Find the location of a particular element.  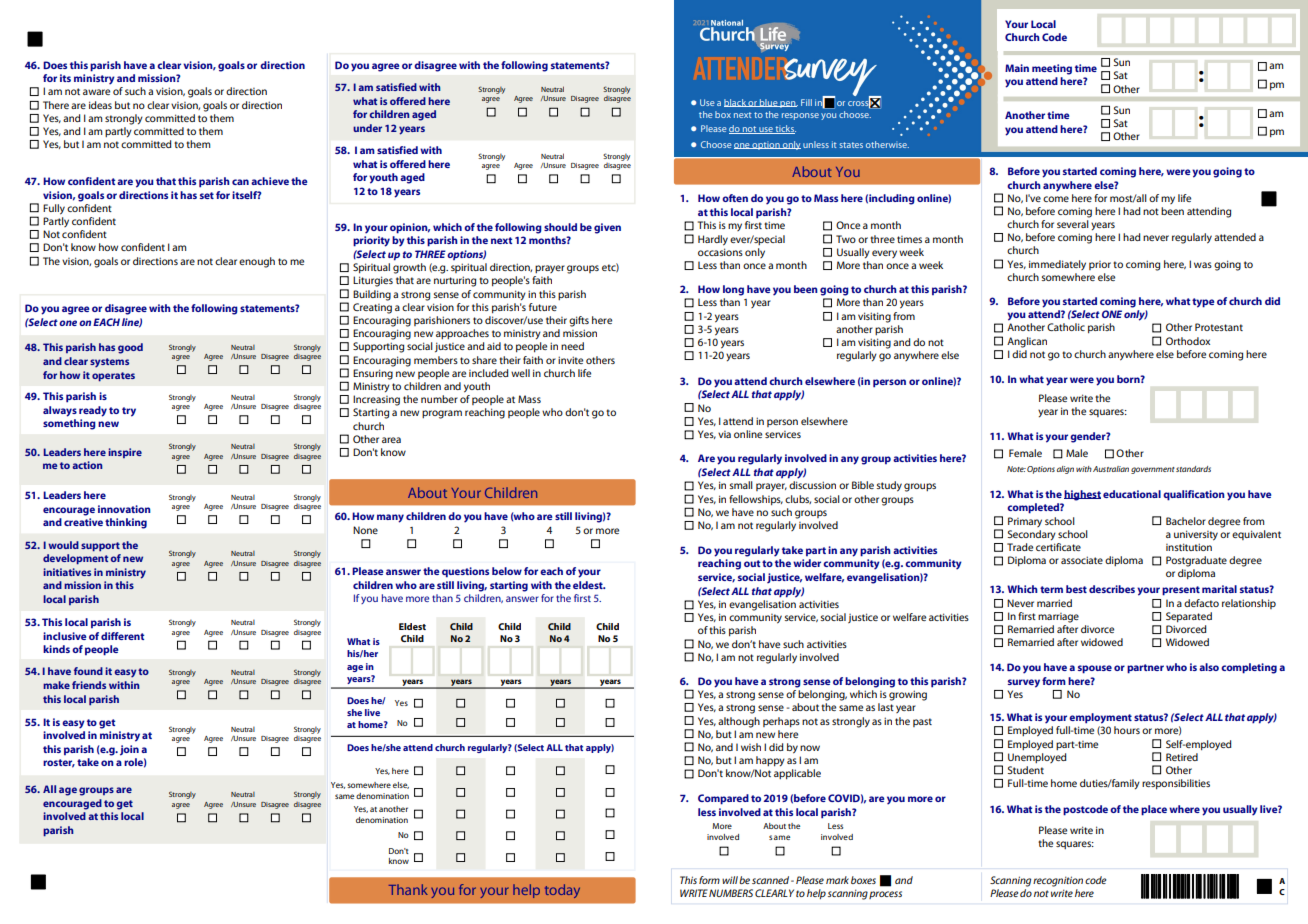

good is located at coordinates (130, 348).
